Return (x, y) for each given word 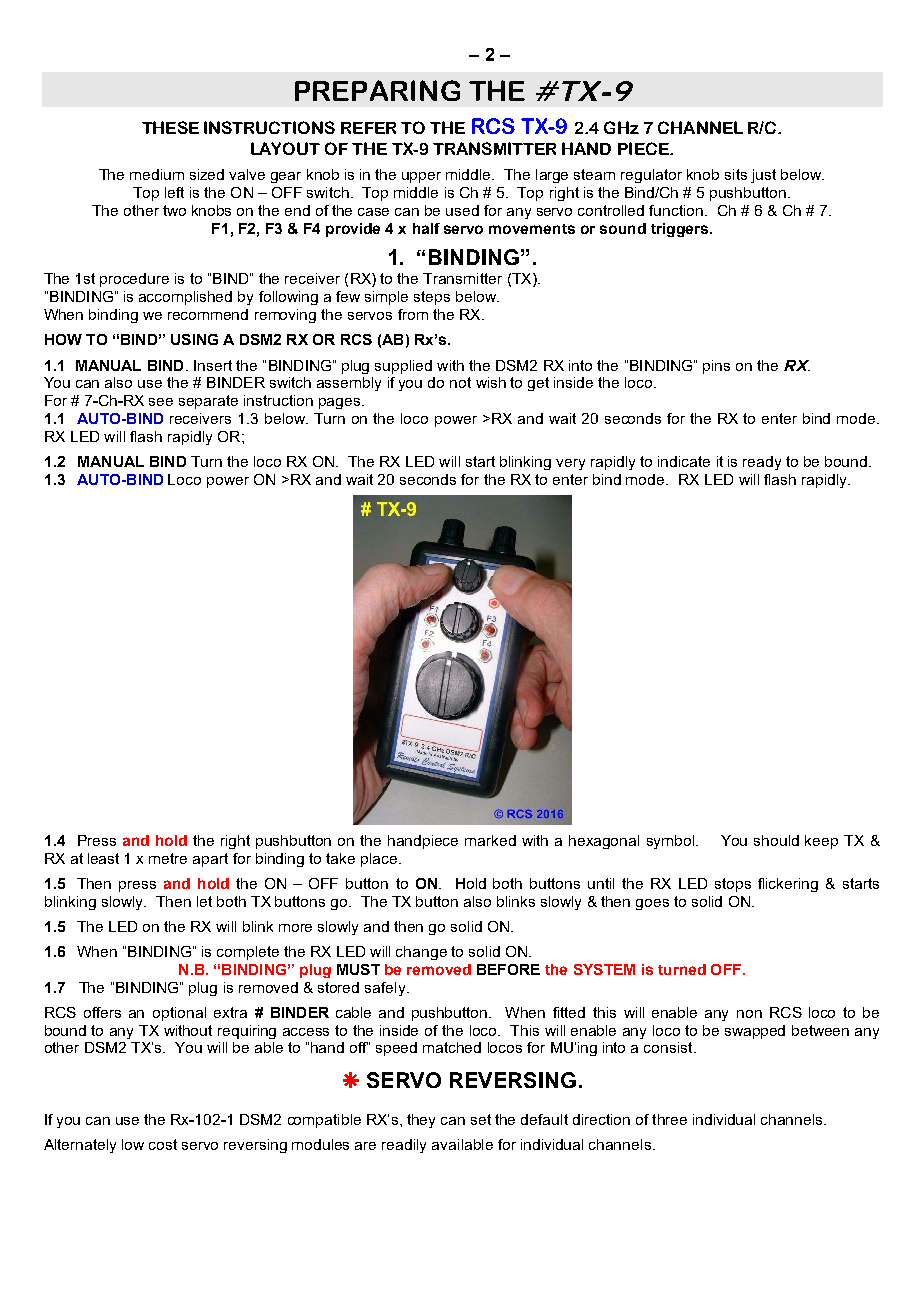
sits (736, 174)
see (161, 402)
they (421, 1121)
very (570, 464)
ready (762, 463)
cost (163, 1144)
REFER (368, 128)
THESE (170, 127)
